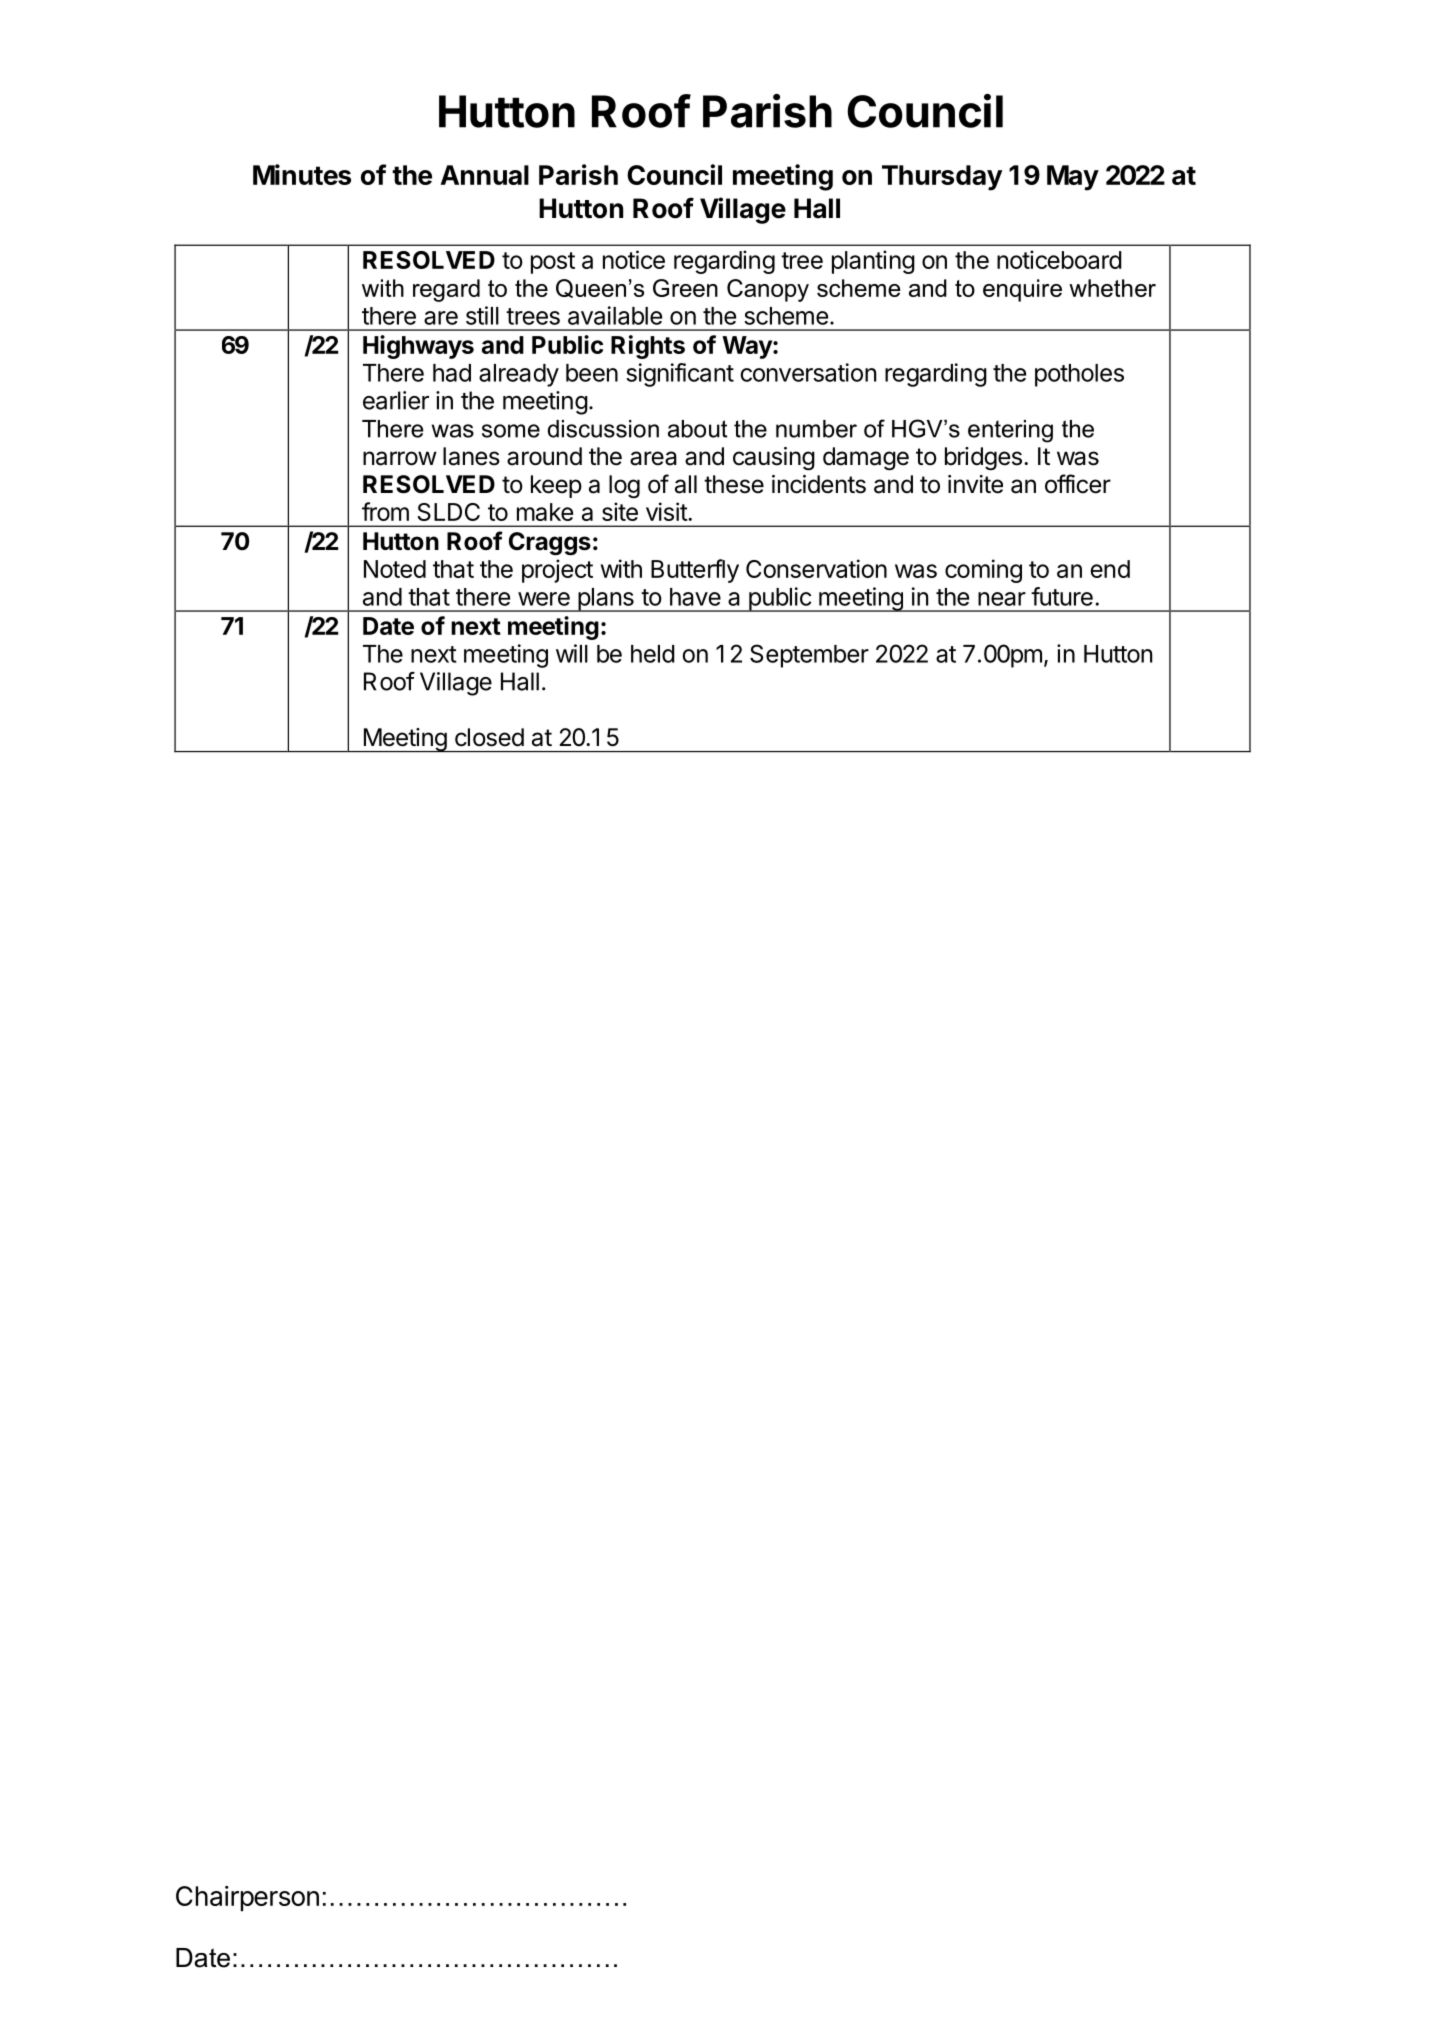 The image size is (1442, 2039). I want to click on enquire, so click(1022, 290).
